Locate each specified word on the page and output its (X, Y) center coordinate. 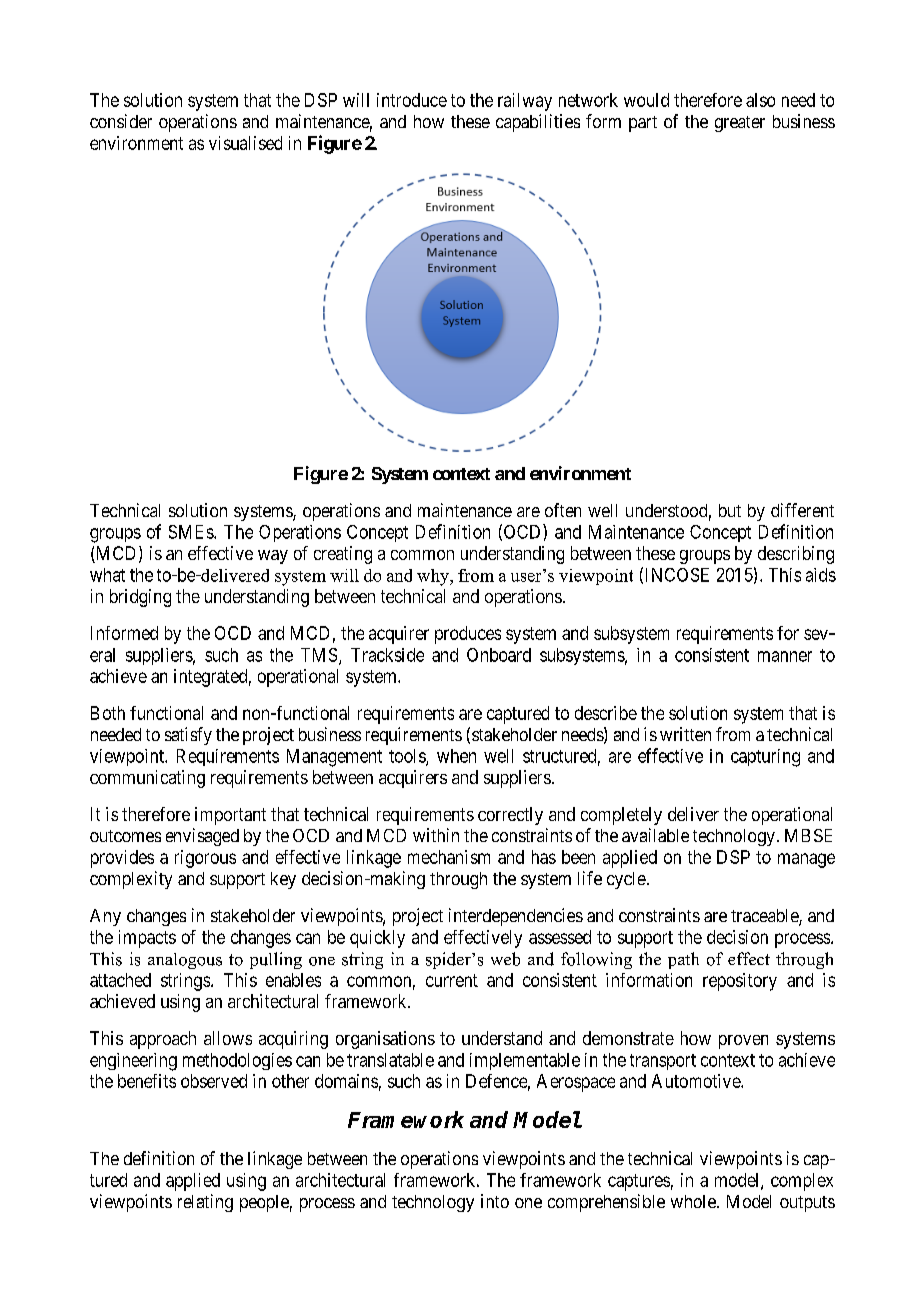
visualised (245, 143)
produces (468, 635)
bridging (140, 598)
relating (205, 1203)
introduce (412, 100)
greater (740, 124)
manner (785, 656)
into (495, 1201)
